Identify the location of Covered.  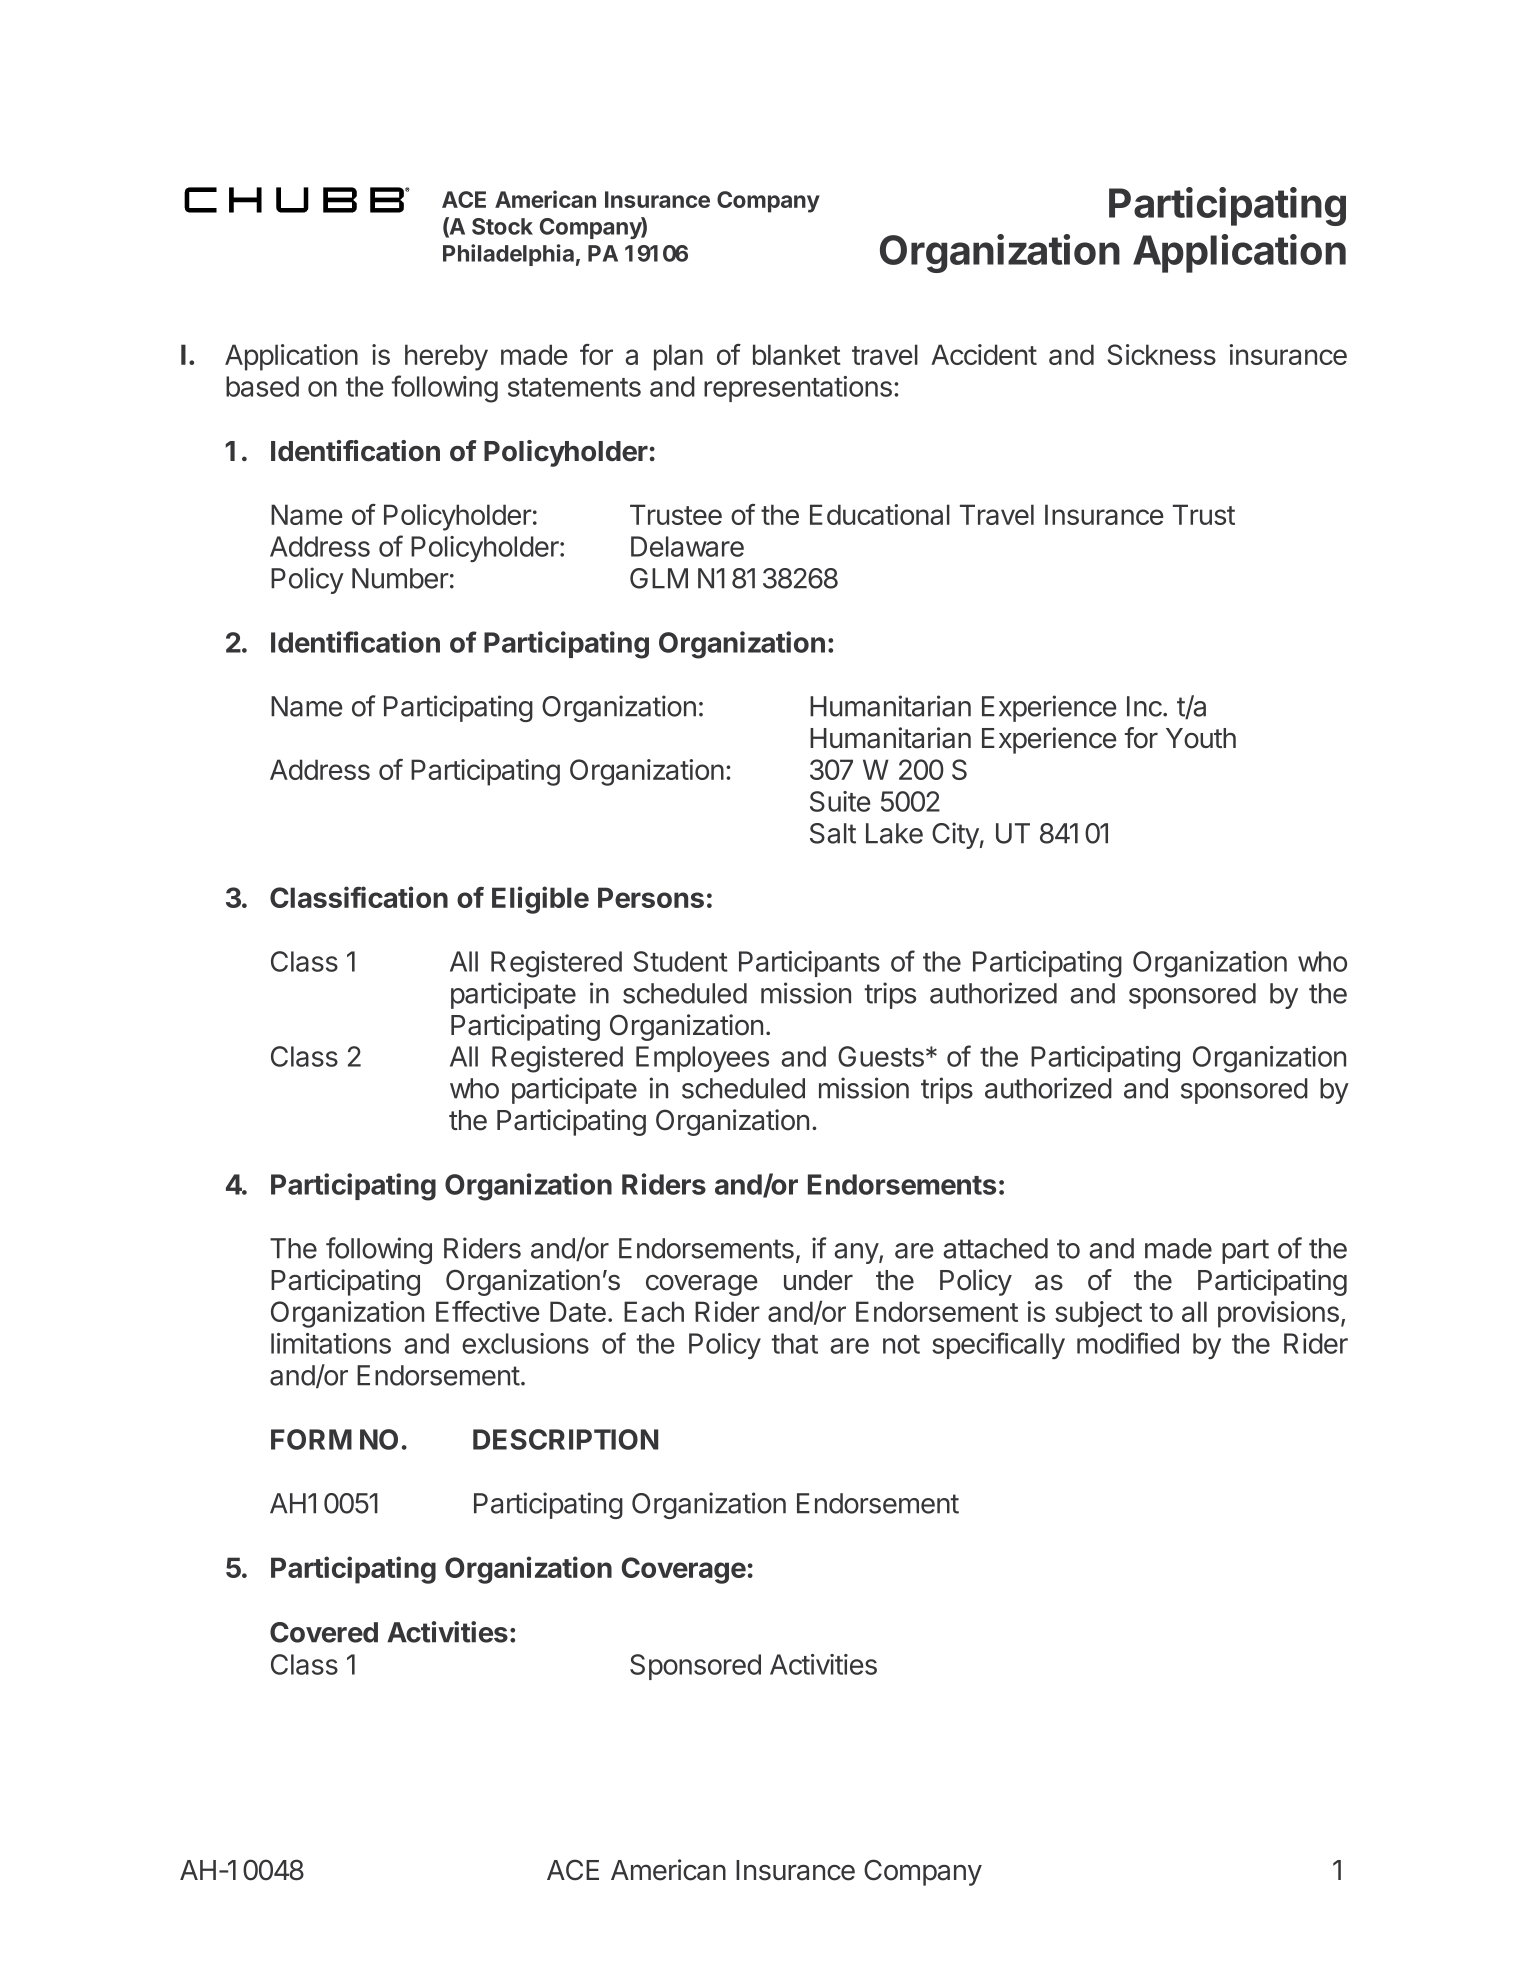
(324, 1632).
